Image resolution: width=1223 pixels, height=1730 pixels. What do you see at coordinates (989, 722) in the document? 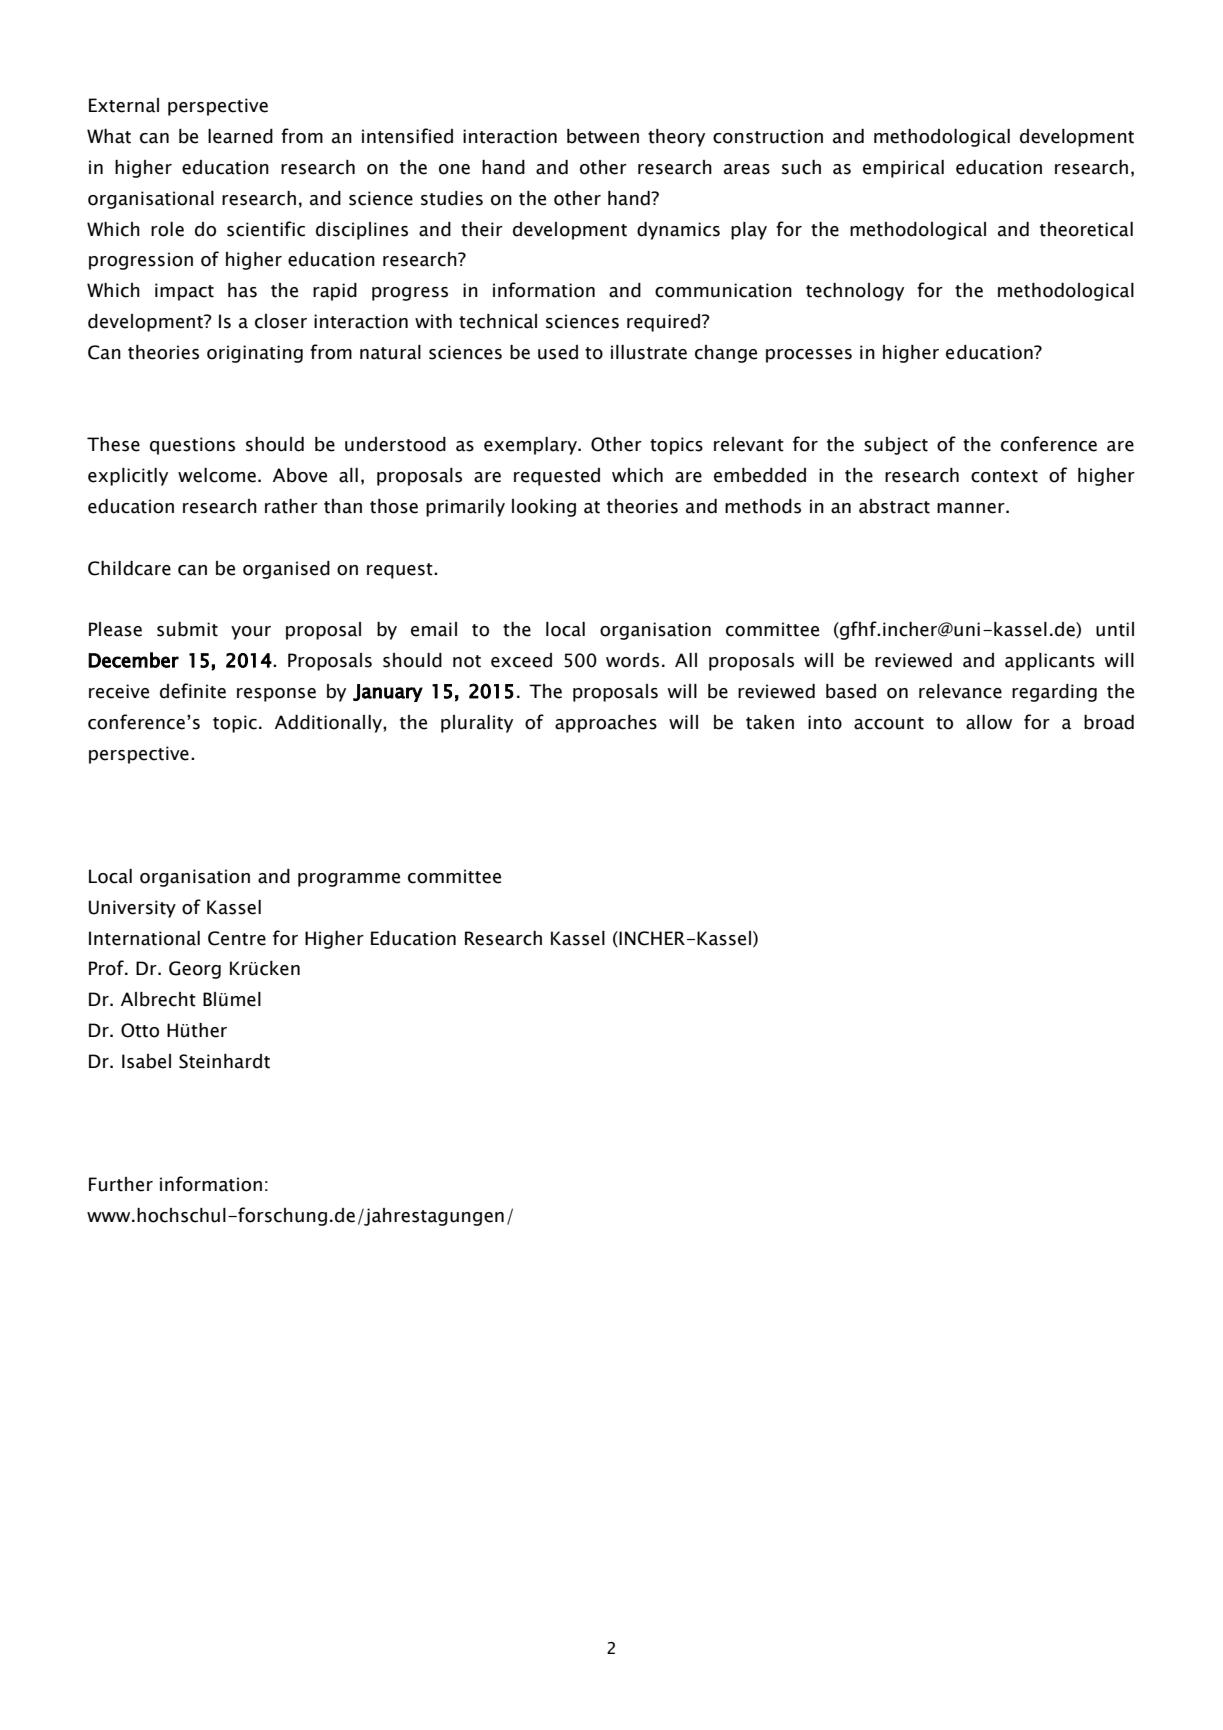
I see `allow` at bounding box center [989, 722].
